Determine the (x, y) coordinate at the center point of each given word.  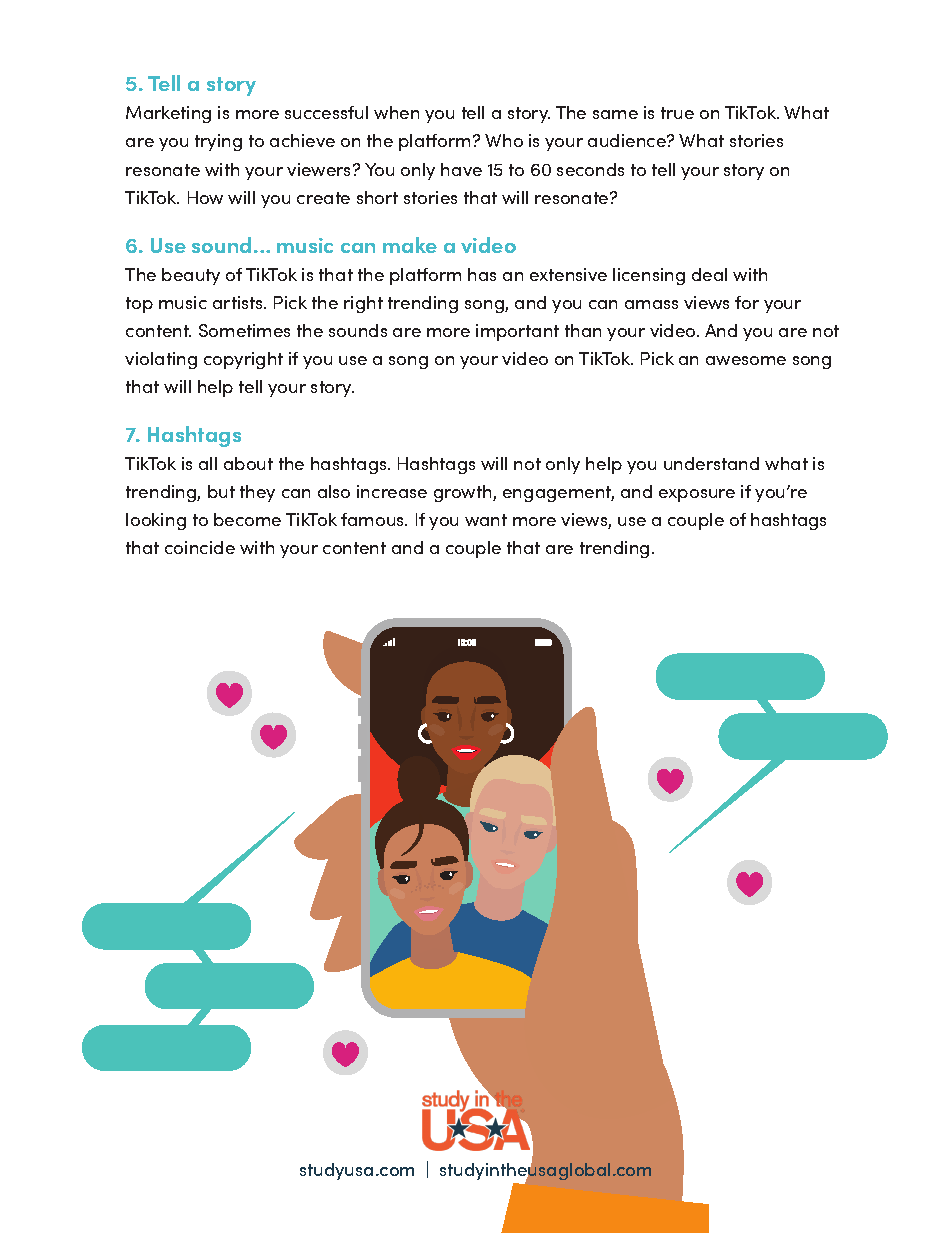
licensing (649, 276)
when (396, 112)
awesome (746, 360)
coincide (200, 547)
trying (218, 142)
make (410, 245)
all (208, 463)
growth (464, 493)
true (677, 113)
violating (161, 360)
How (205, 197)
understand (711, 463)
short (377, 197)
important (517, 332)
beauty (191, 276)
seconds (590, 169)
